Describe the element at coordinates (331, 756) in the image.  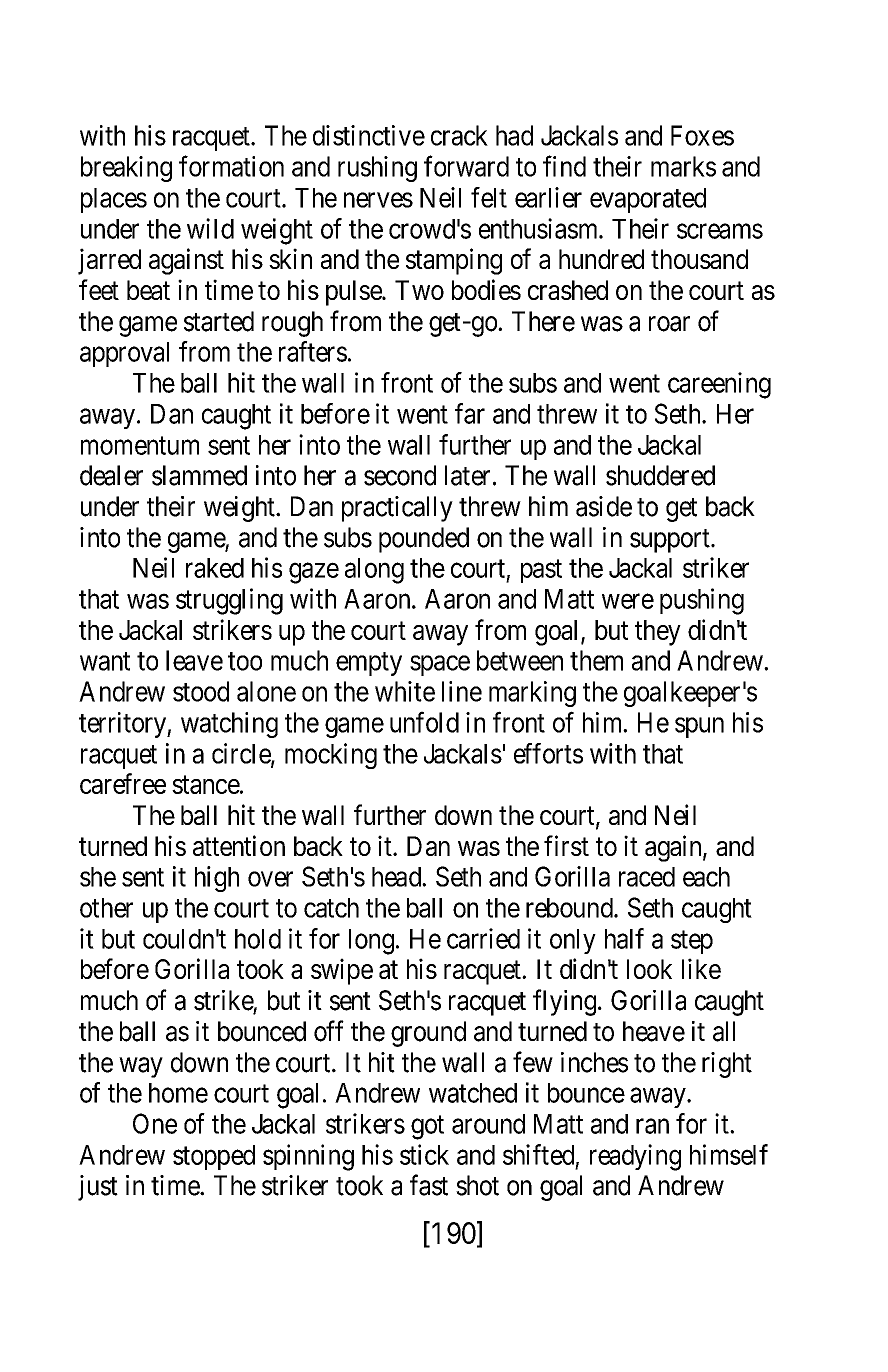
I see `mocking` at that location.
